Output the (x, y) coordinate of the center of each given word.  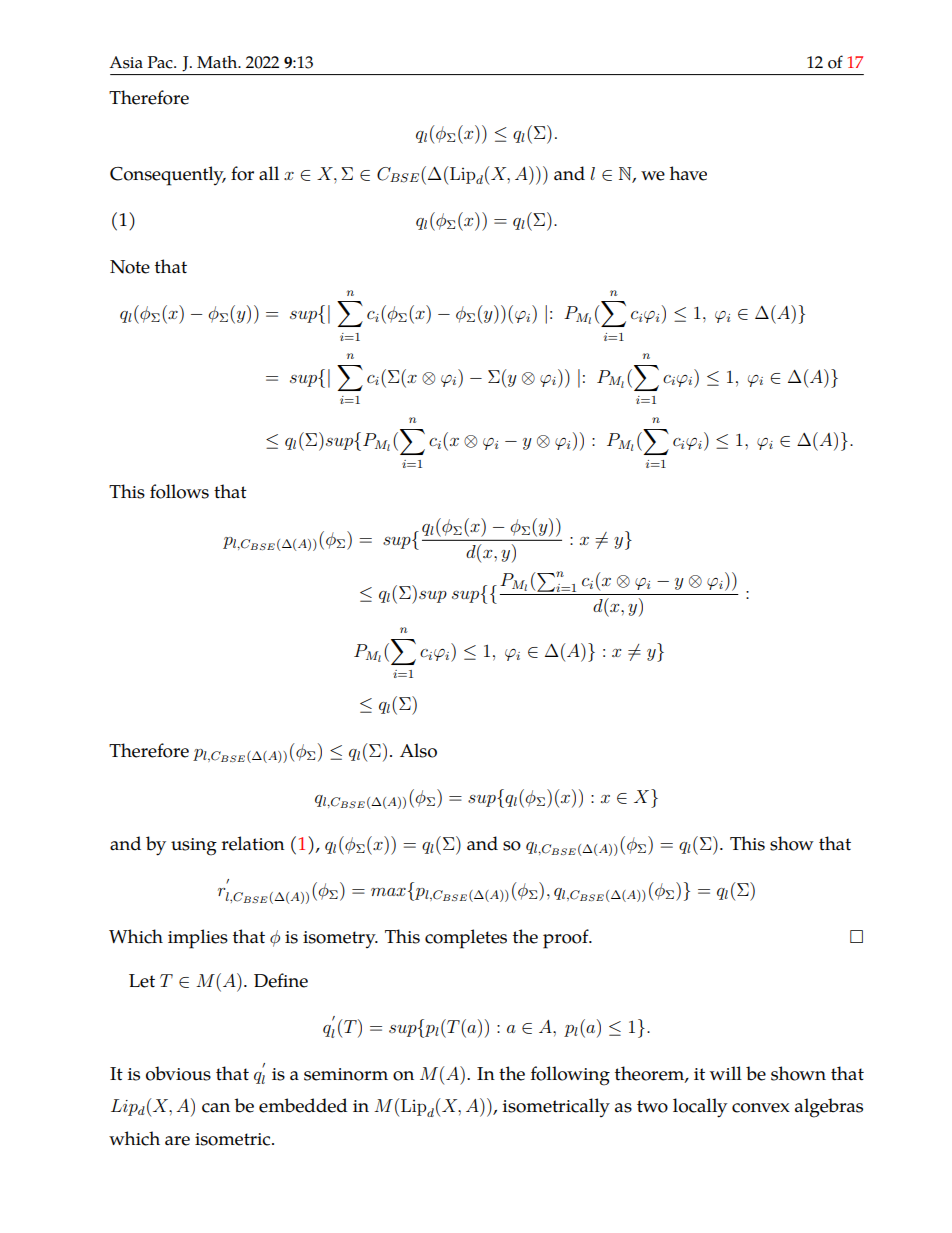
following (570, 1076)
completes (466, 939)
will (726, 1073)
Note (130, 267)
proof (567, 939)
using (194, 847)
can (216, 1108)
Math (218, 62)
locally (700, 1108)
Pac (161, 62)
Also (418, 750)
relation (253, 843)
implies (198, 939)
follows (179, 491)
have (688, 173)
